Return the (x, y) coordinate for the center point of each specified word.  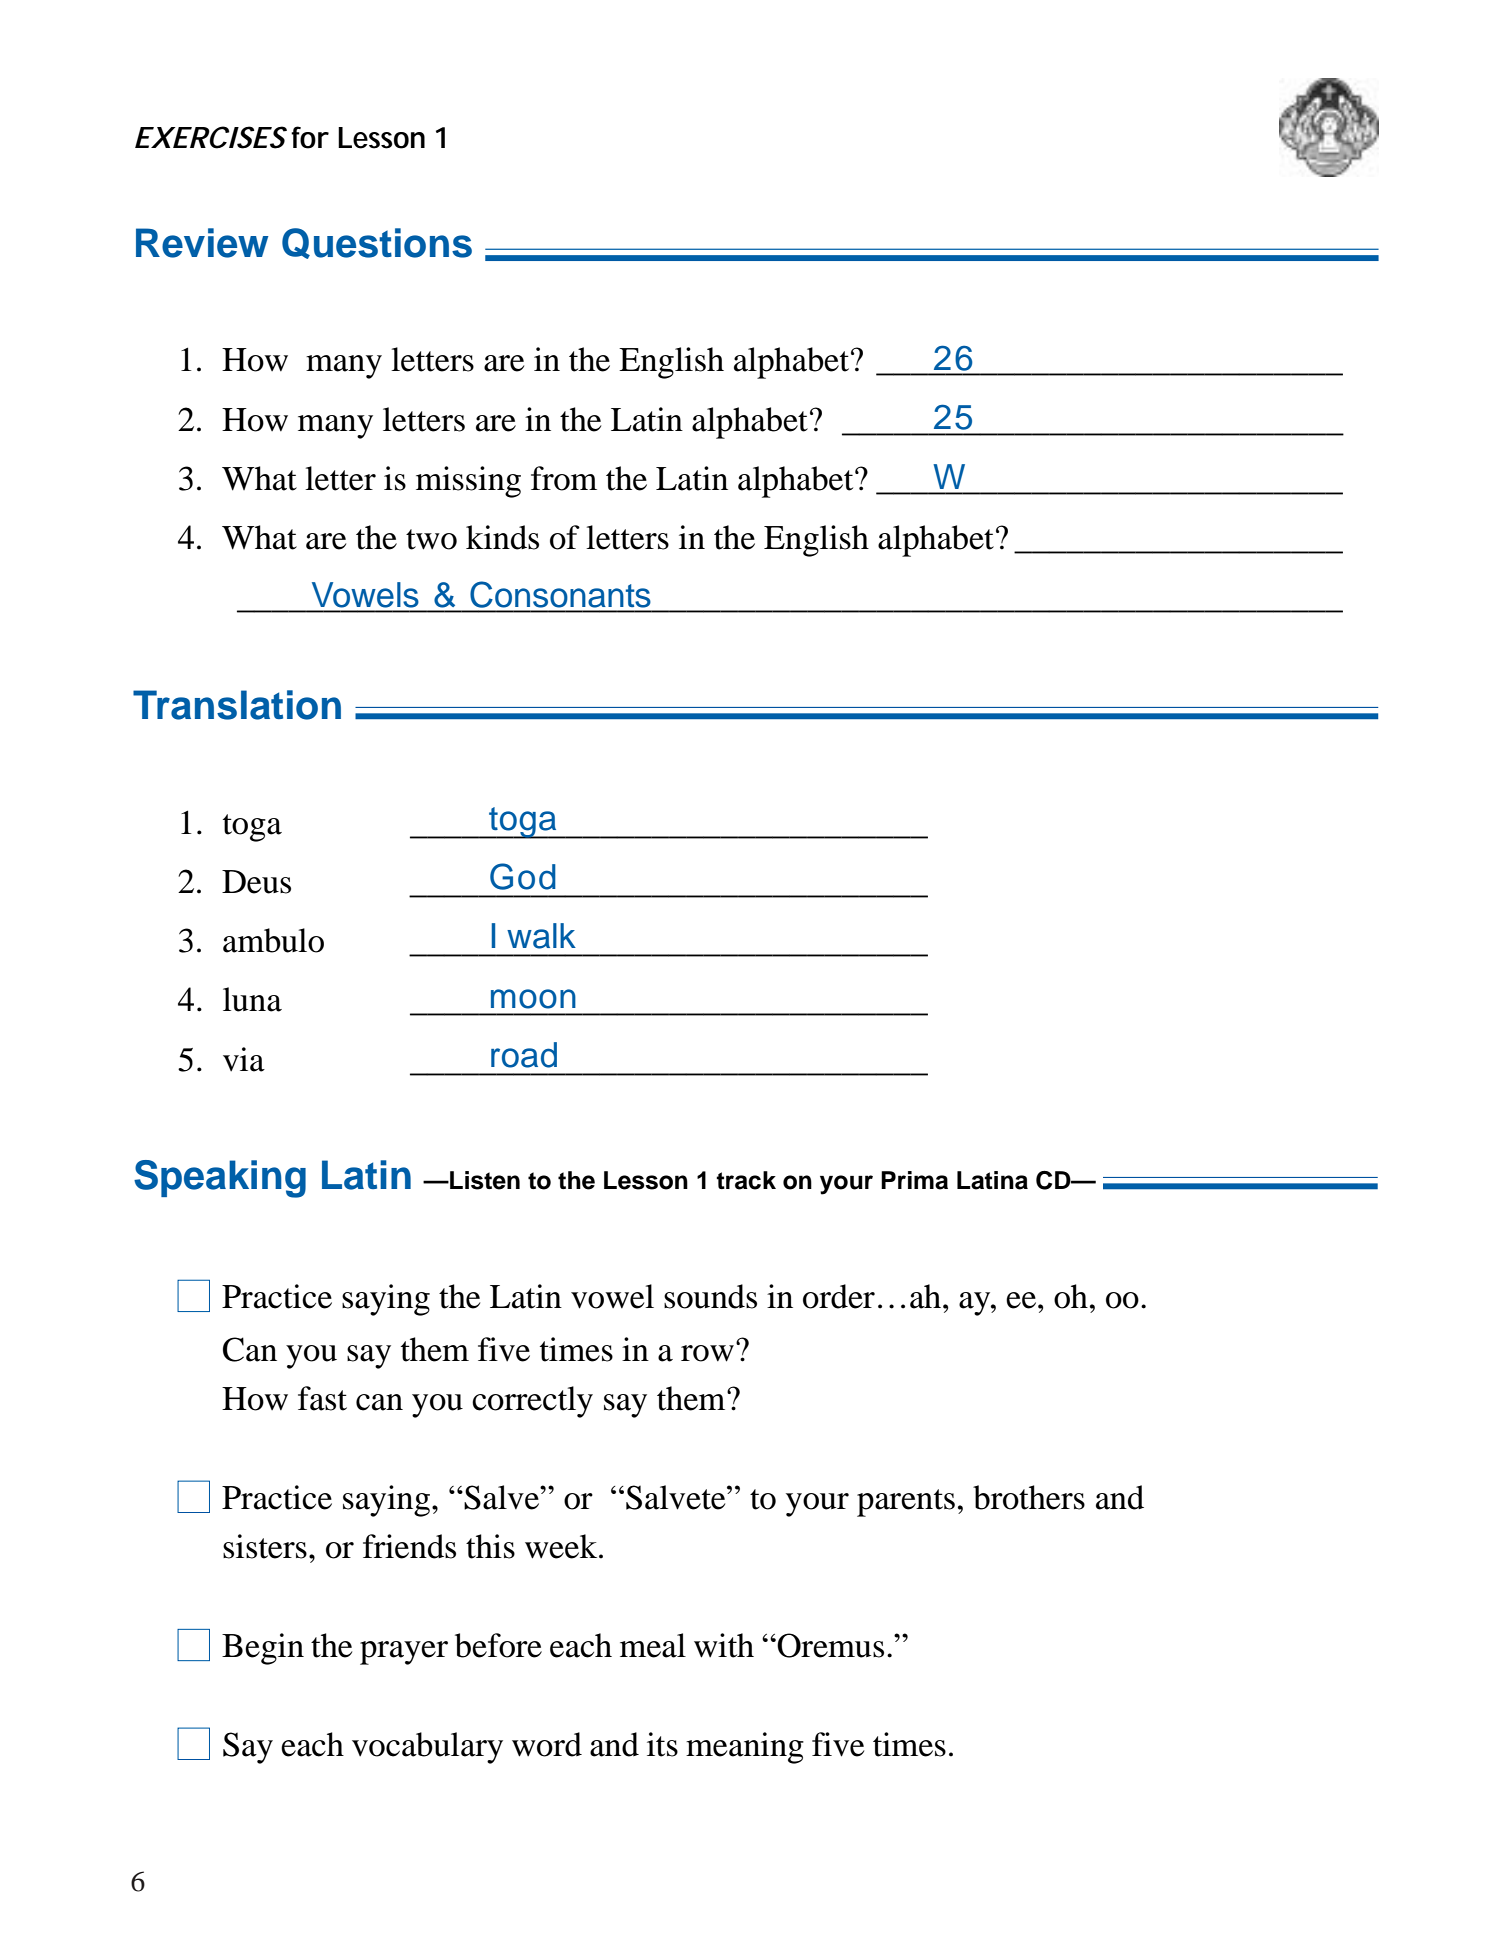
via (244, 1059)
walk (541, 936)
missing (468, 482)
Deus (256, 882)
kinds (502, 537)
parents (906, 1503)
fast (322, 1398)
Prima (914, 1180)
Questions (377, 243)
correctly (532, 1402)
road (524, 1055)
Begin (263, 1649)
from (564, 478)
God (523, 876)
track (746, 1180)
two (431, 539)
